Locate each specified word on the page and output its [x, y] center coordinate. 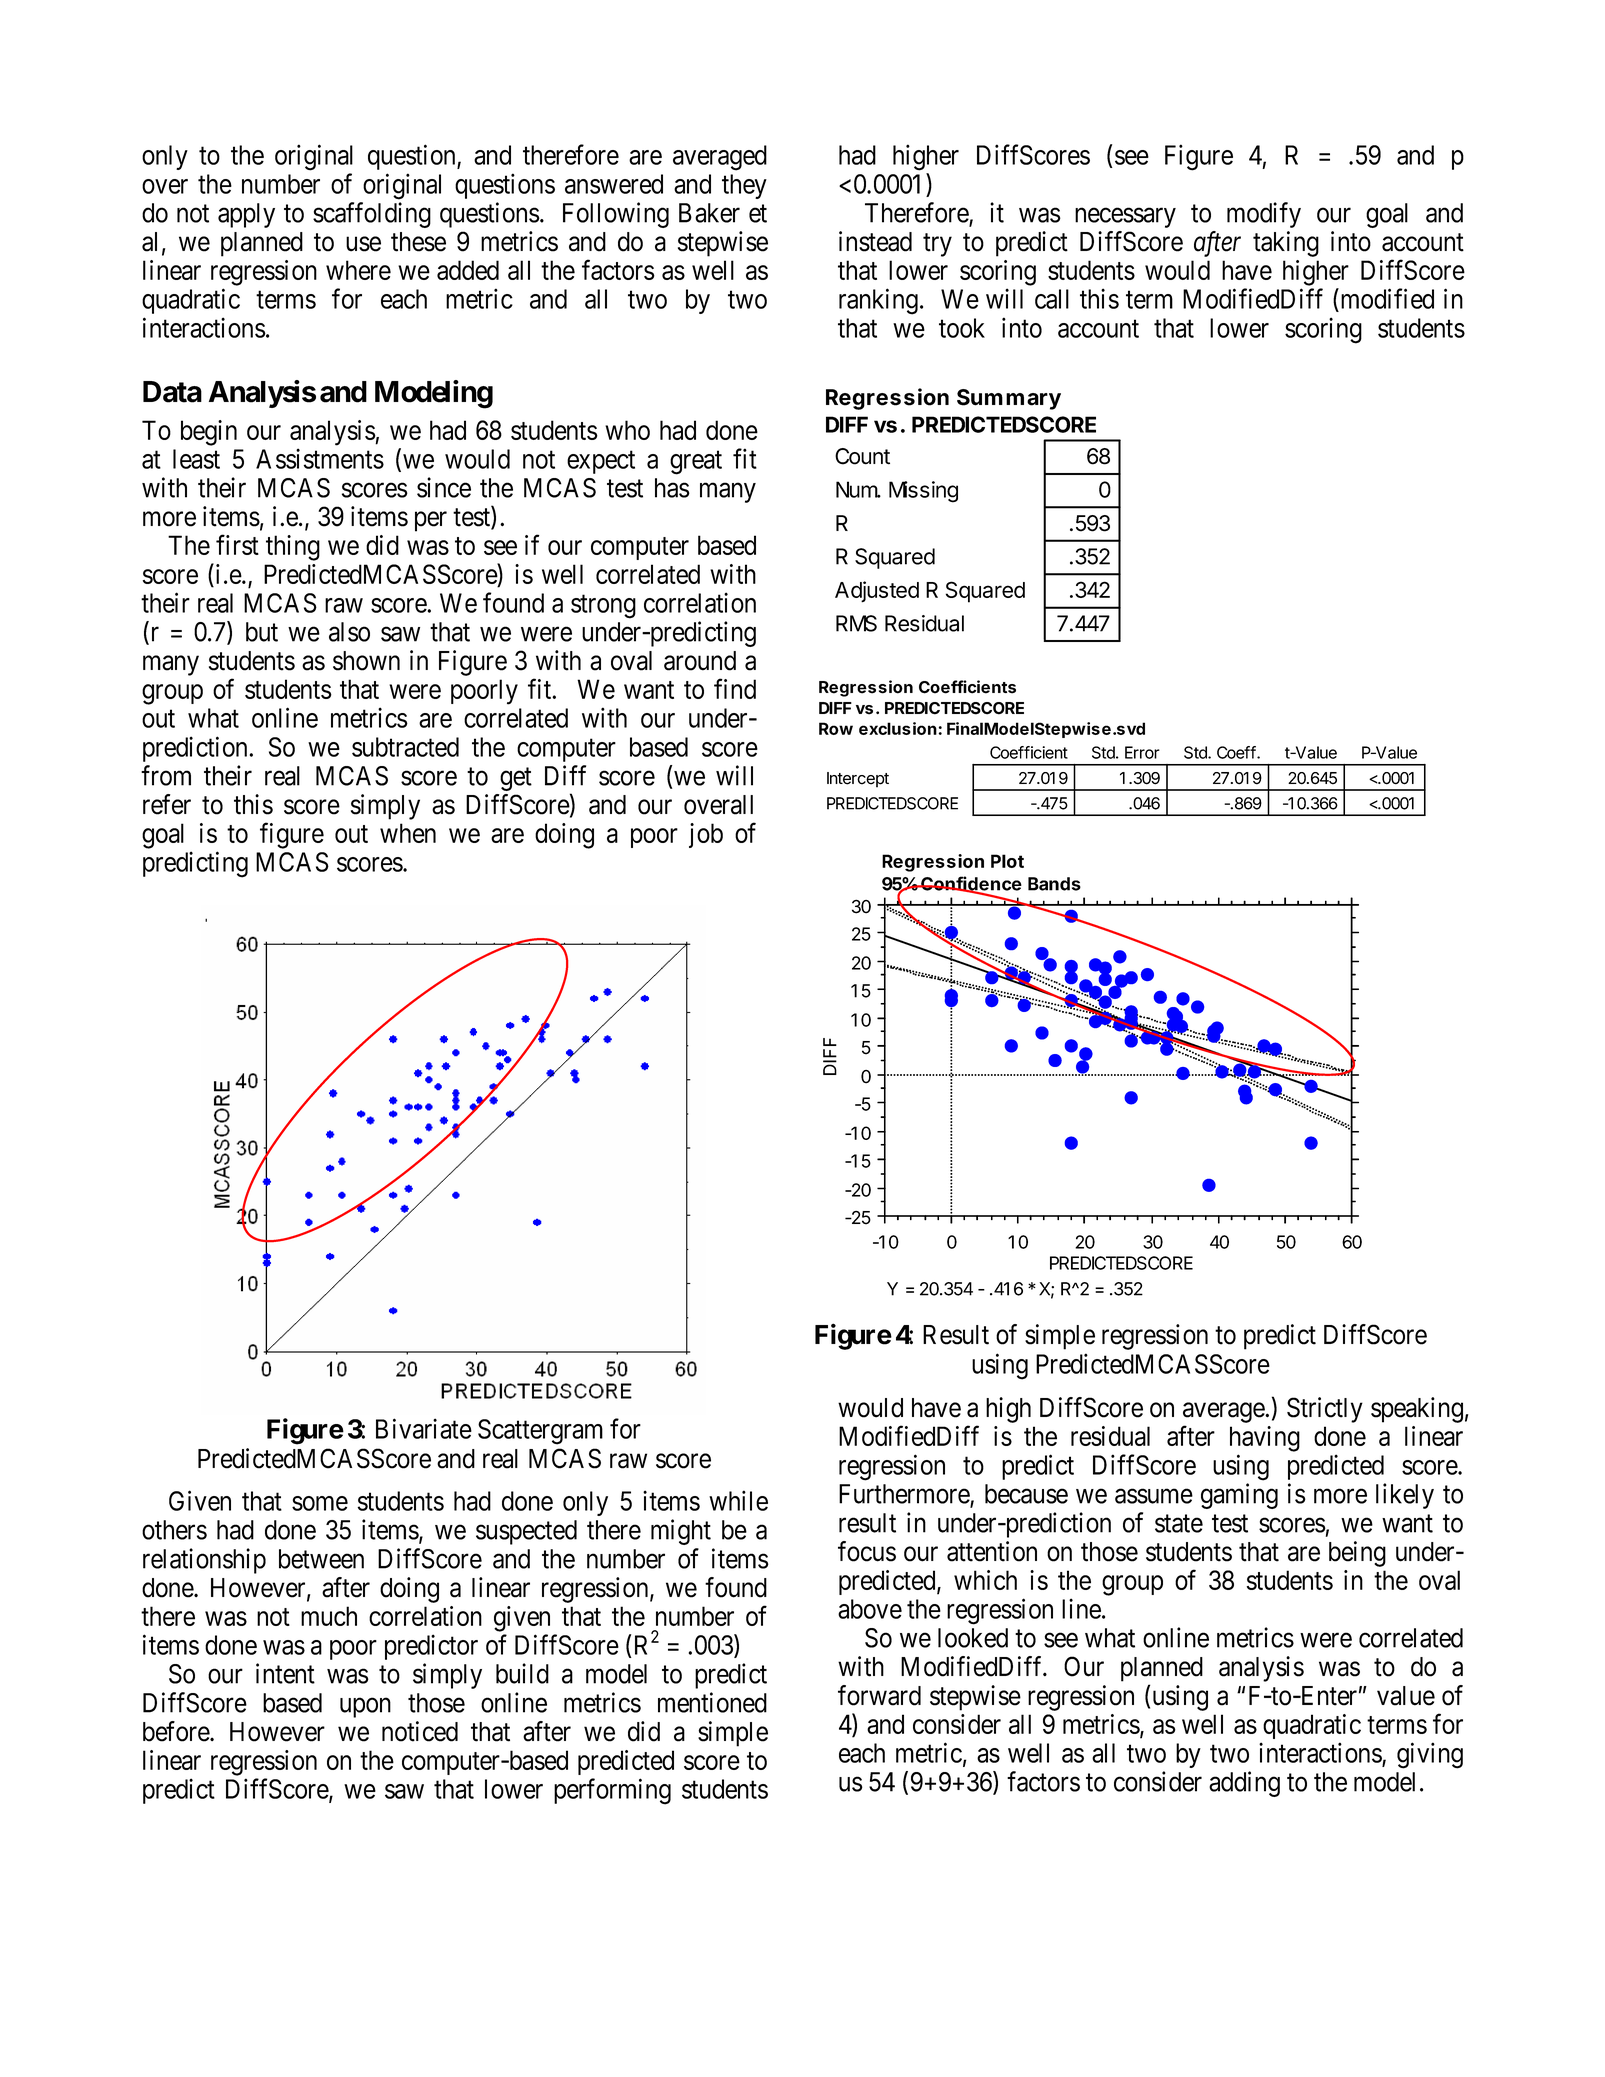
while [738, 1500]
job [706, 835]
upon [365, 1708]
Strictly [1325, 1410]
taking [1286, 244]
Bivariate [424, 1428]
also [349, 632]
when [408, 833]
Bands [1054, 884]
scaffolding [372, 215]
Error [1142, 752]
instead [875, 241]
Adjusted [877, 592]
